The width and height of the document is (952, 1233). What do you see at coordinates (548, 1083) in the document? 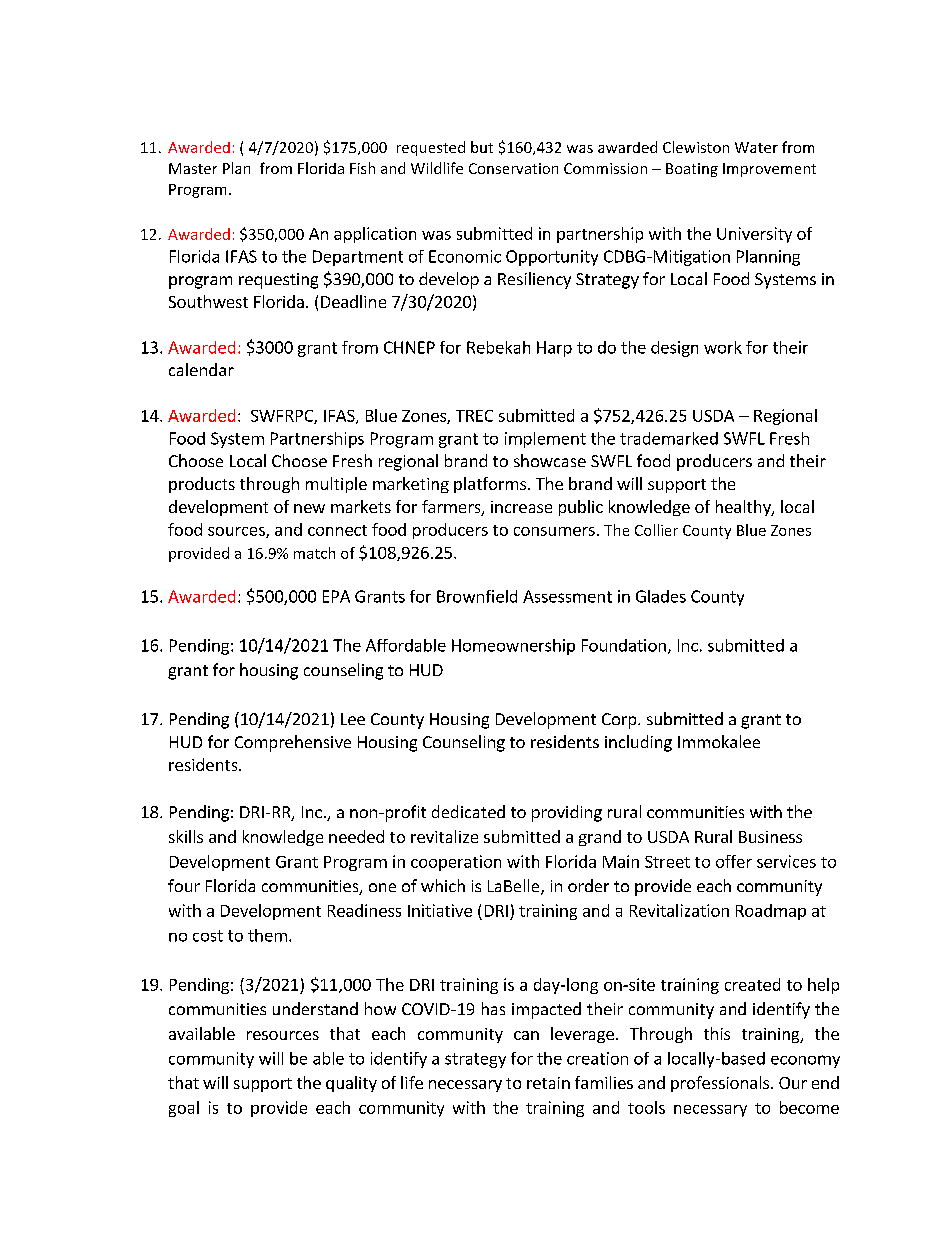
I see `retain` at bounding box center [548, 1083].
